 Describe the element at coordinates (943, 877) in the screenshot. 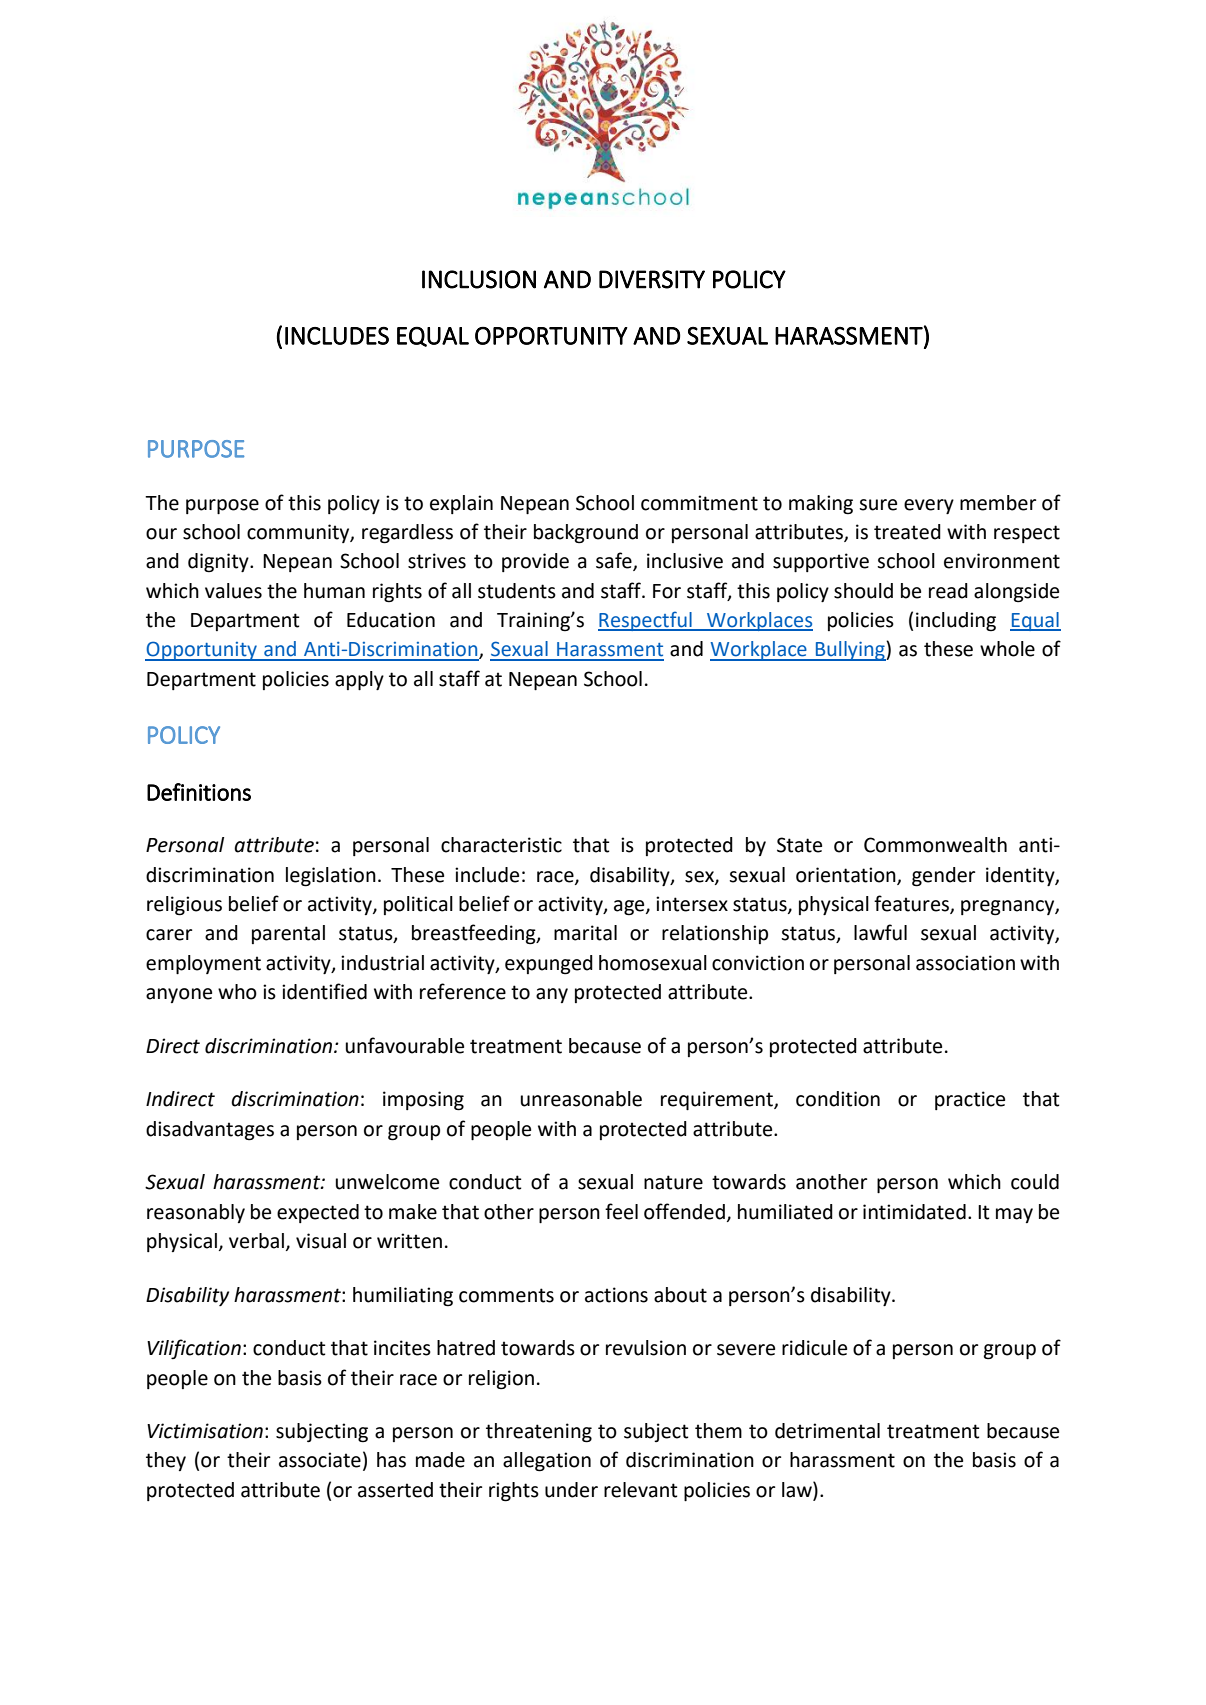

I see `gender` at that location.
